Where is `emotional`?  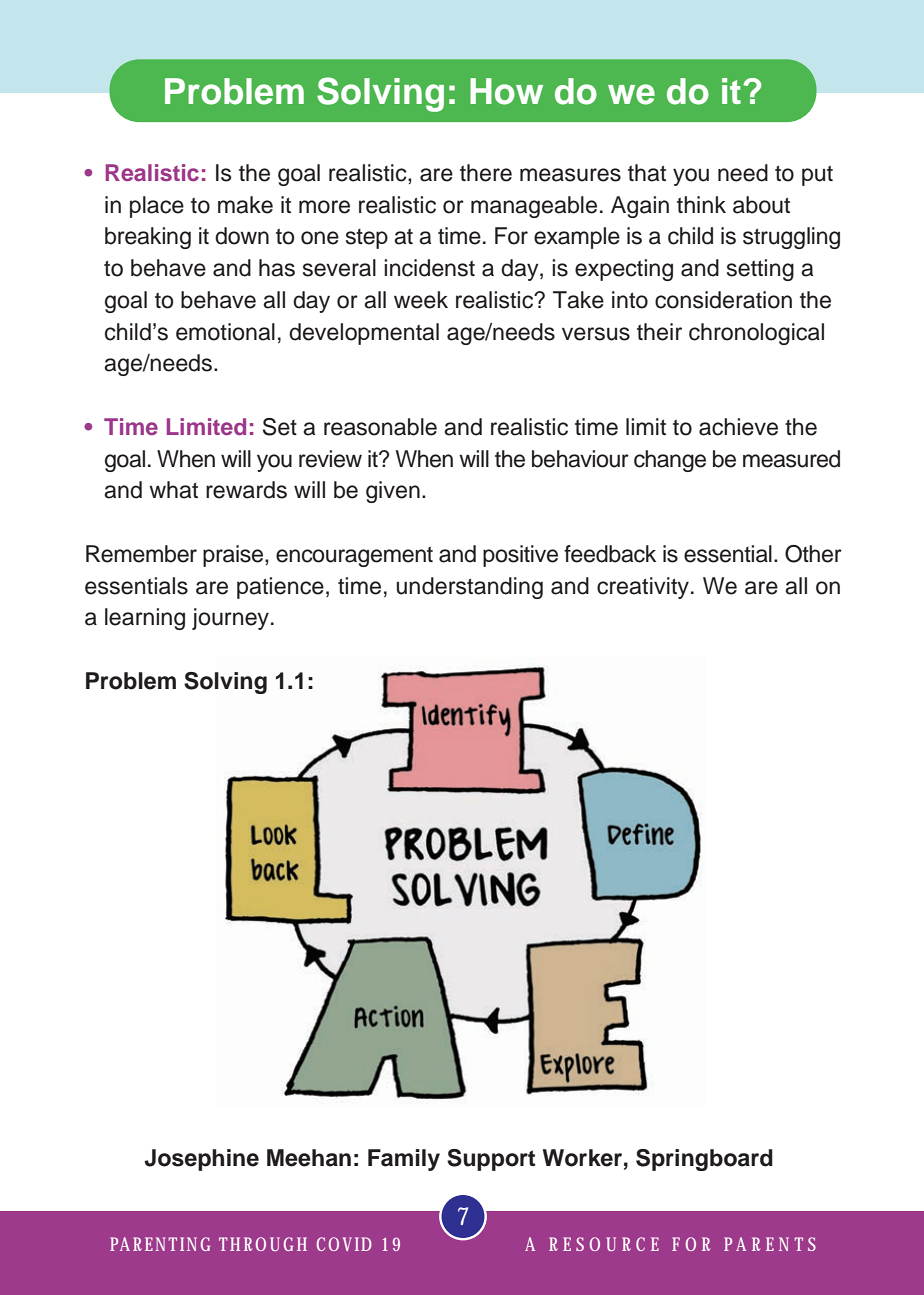
emotional is located at coordinates (225, 332).
